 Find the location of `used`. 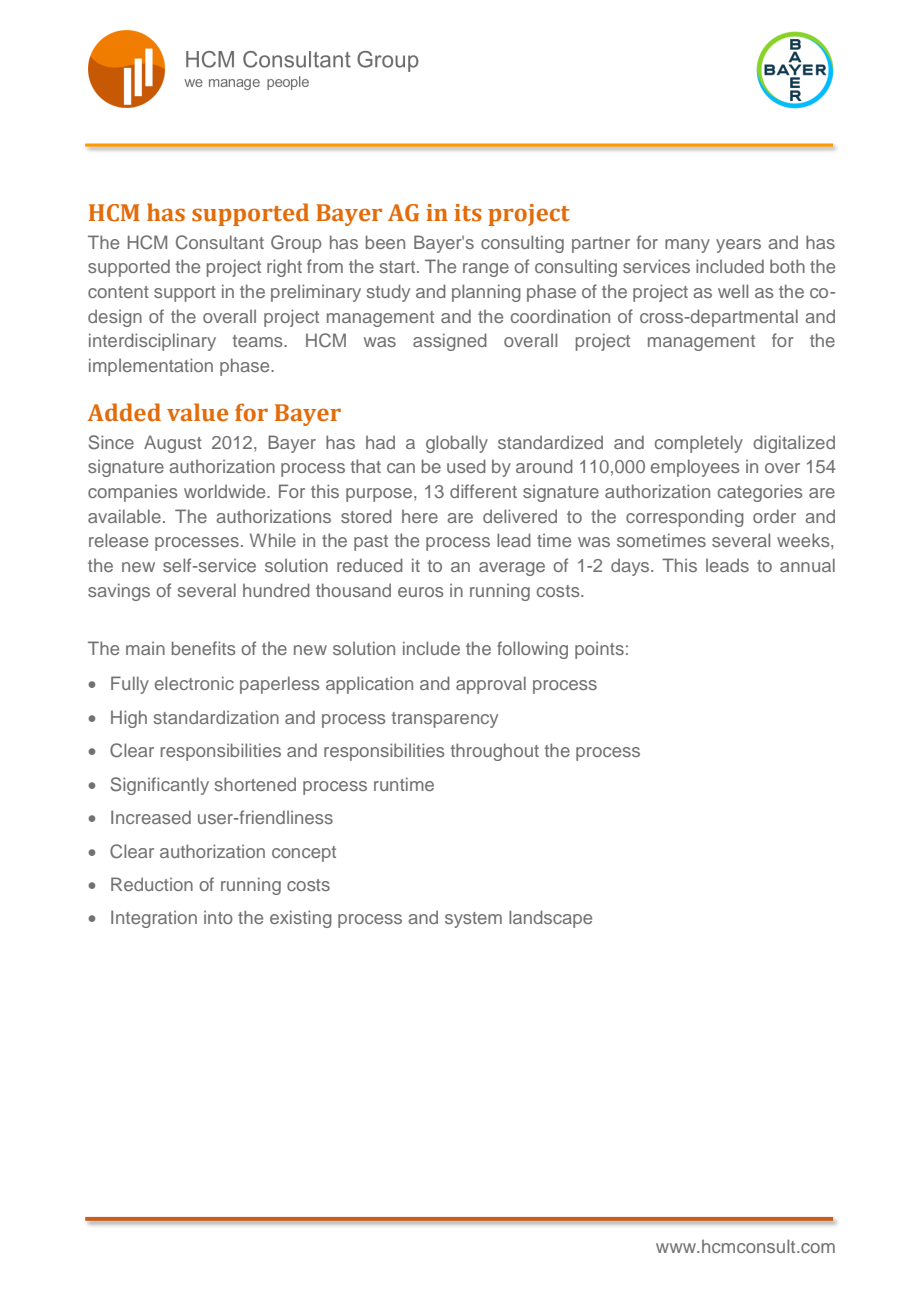

used is located at coordinates (466, 466).
